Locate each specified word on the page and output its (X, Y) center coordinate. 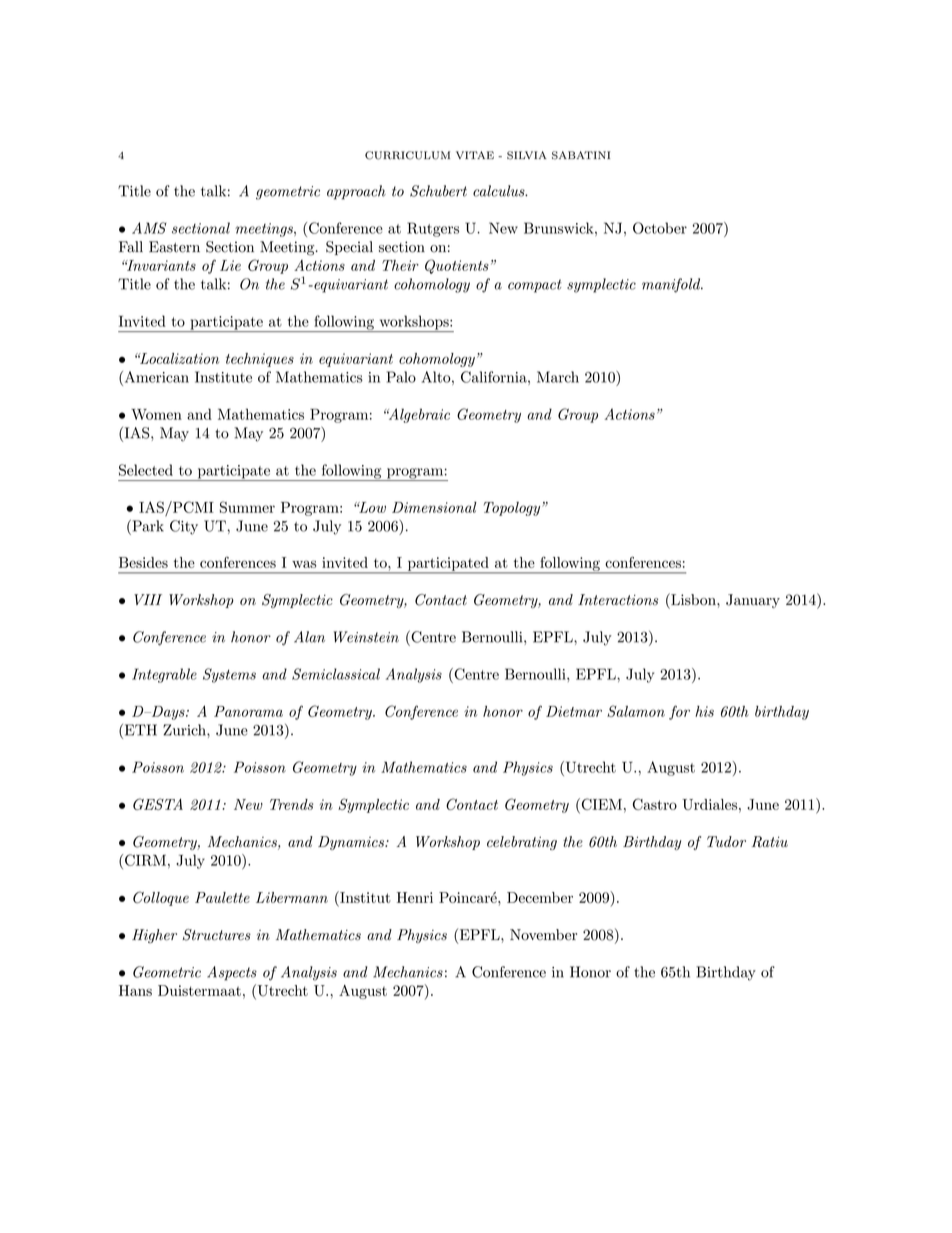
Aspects (232, 973)
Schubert (438, 191)
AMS (149, 228)
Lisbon (693, 599)
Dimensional (434, 507)
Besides (143, 562)
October (660, 228)
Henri (415, 897)
